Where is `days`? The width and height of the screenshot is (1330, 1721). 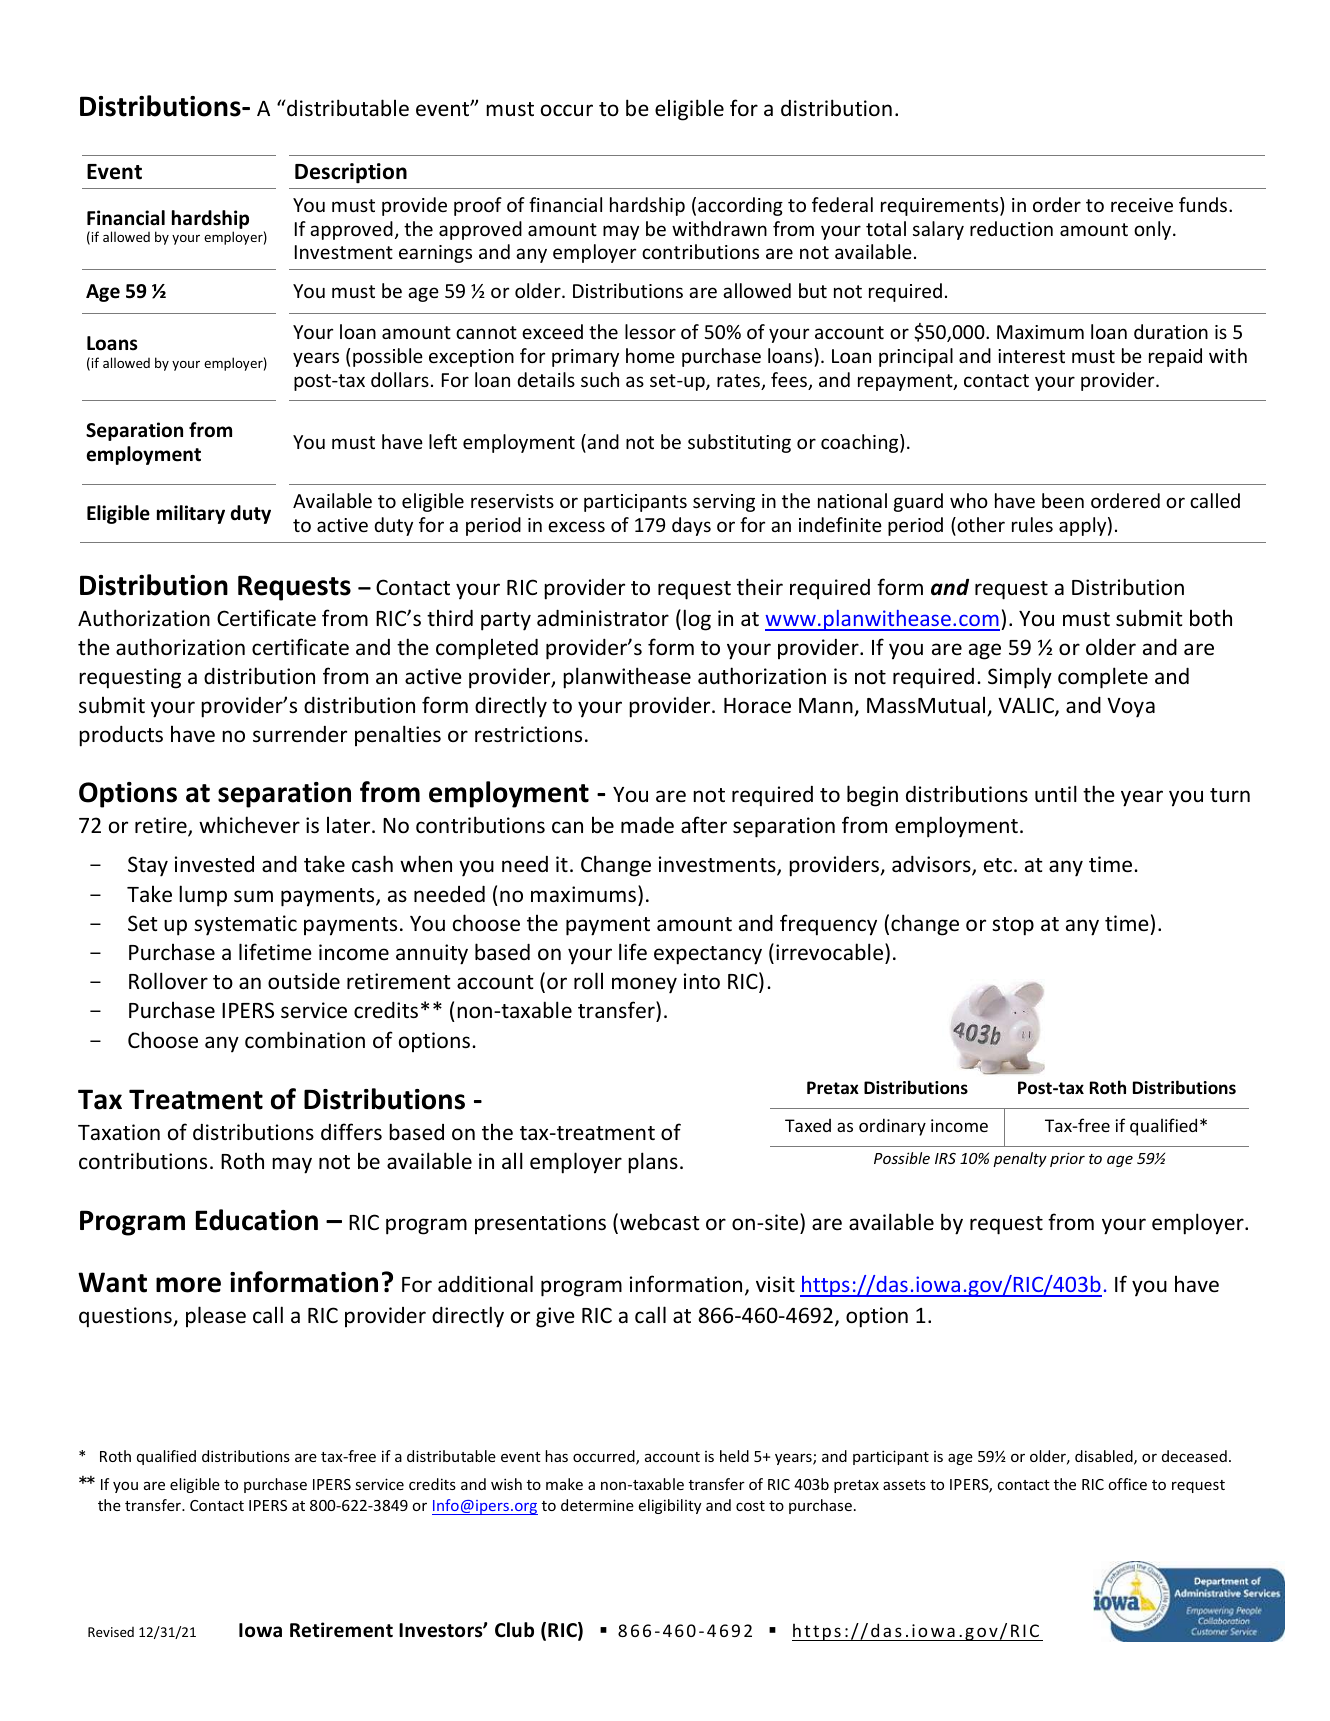 days is located at coordinates (691, 526).
